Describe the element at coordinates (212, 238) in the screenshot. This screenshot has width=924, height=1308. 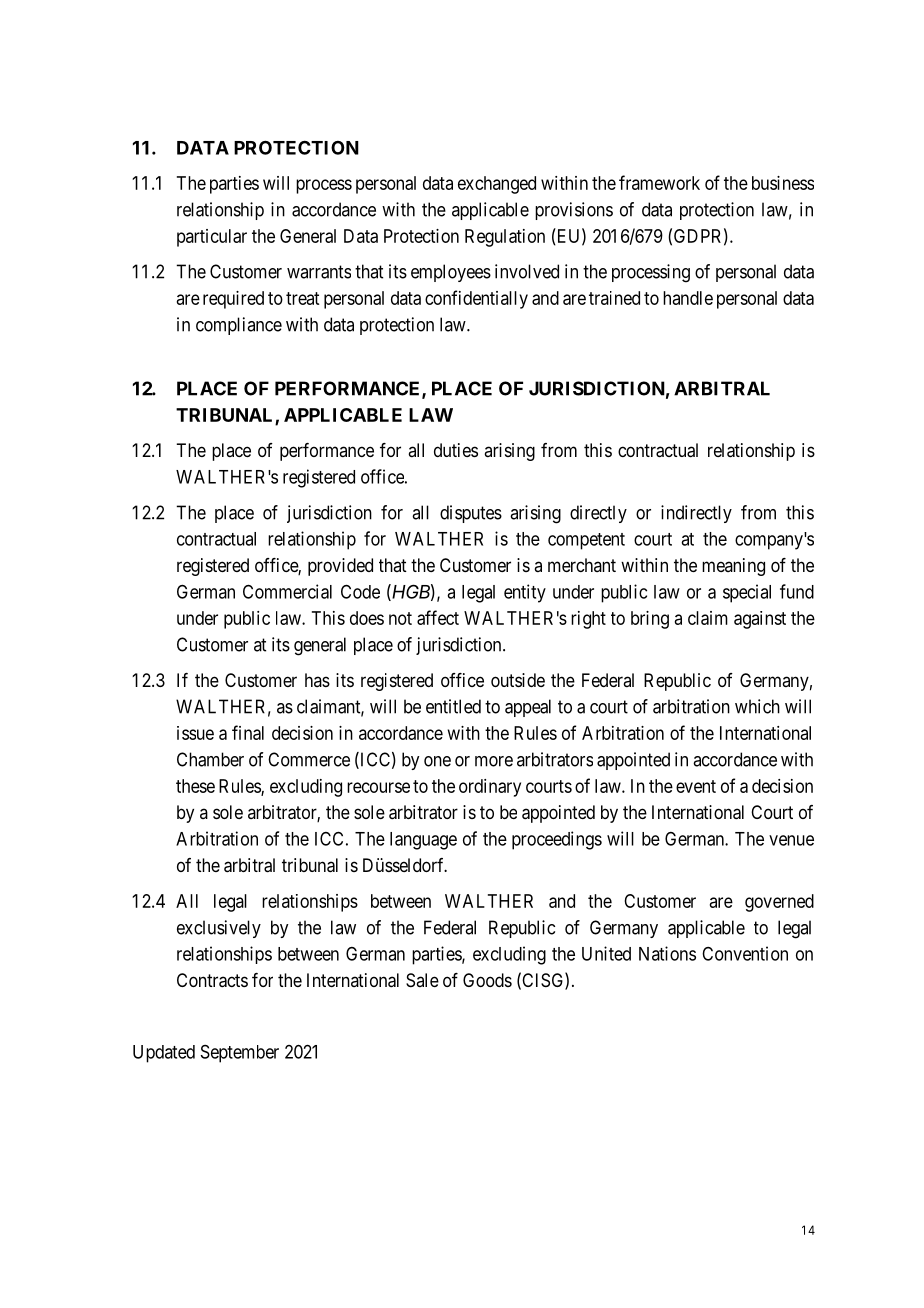
I see `particular` at that location.
